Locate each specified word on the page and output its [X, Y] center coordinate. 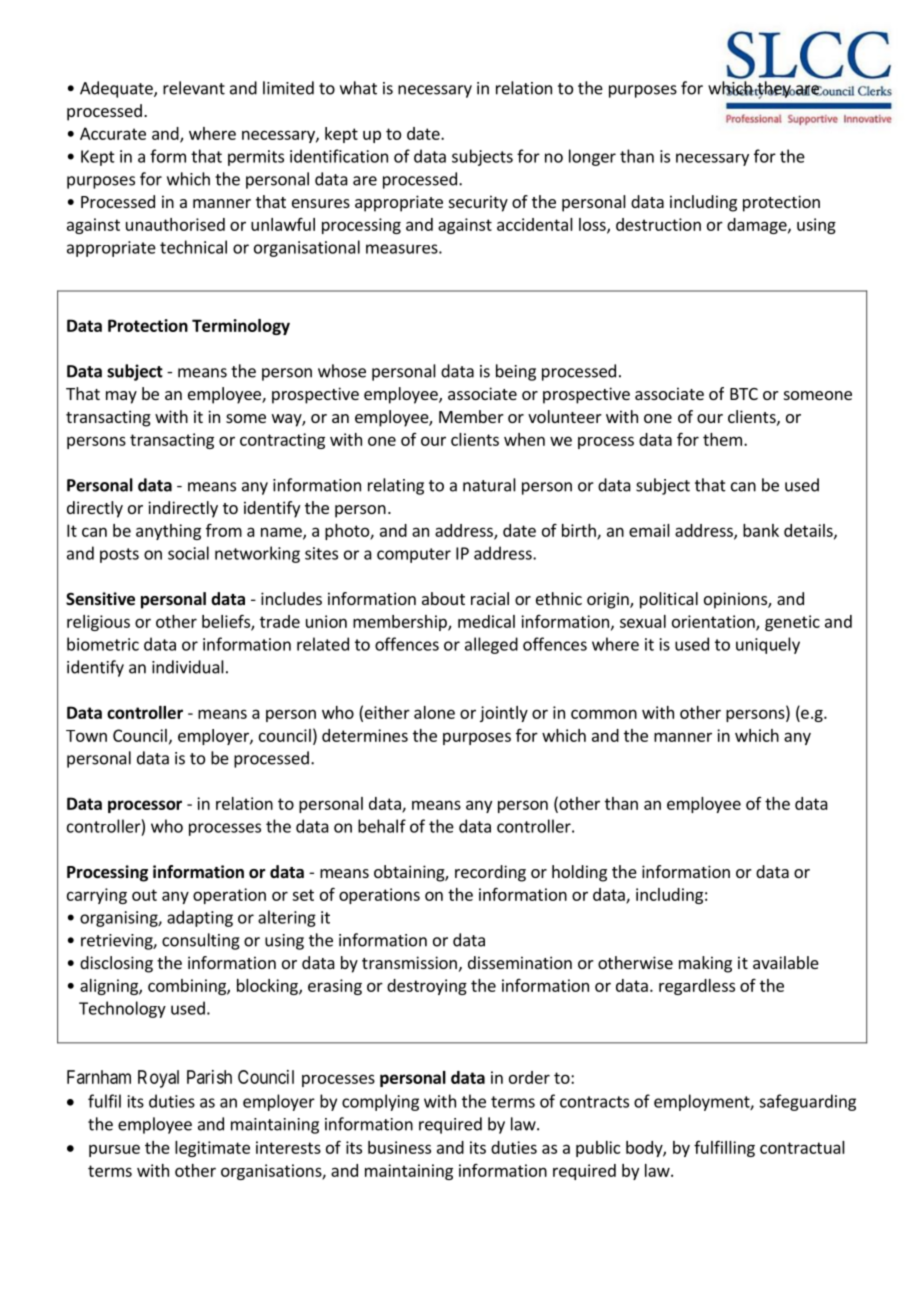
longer [592, 157]
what [358, 88]
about [443, 598]
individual [188, 667]
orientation [714, 622]
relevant [194, 88]
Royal [158, 1079]
